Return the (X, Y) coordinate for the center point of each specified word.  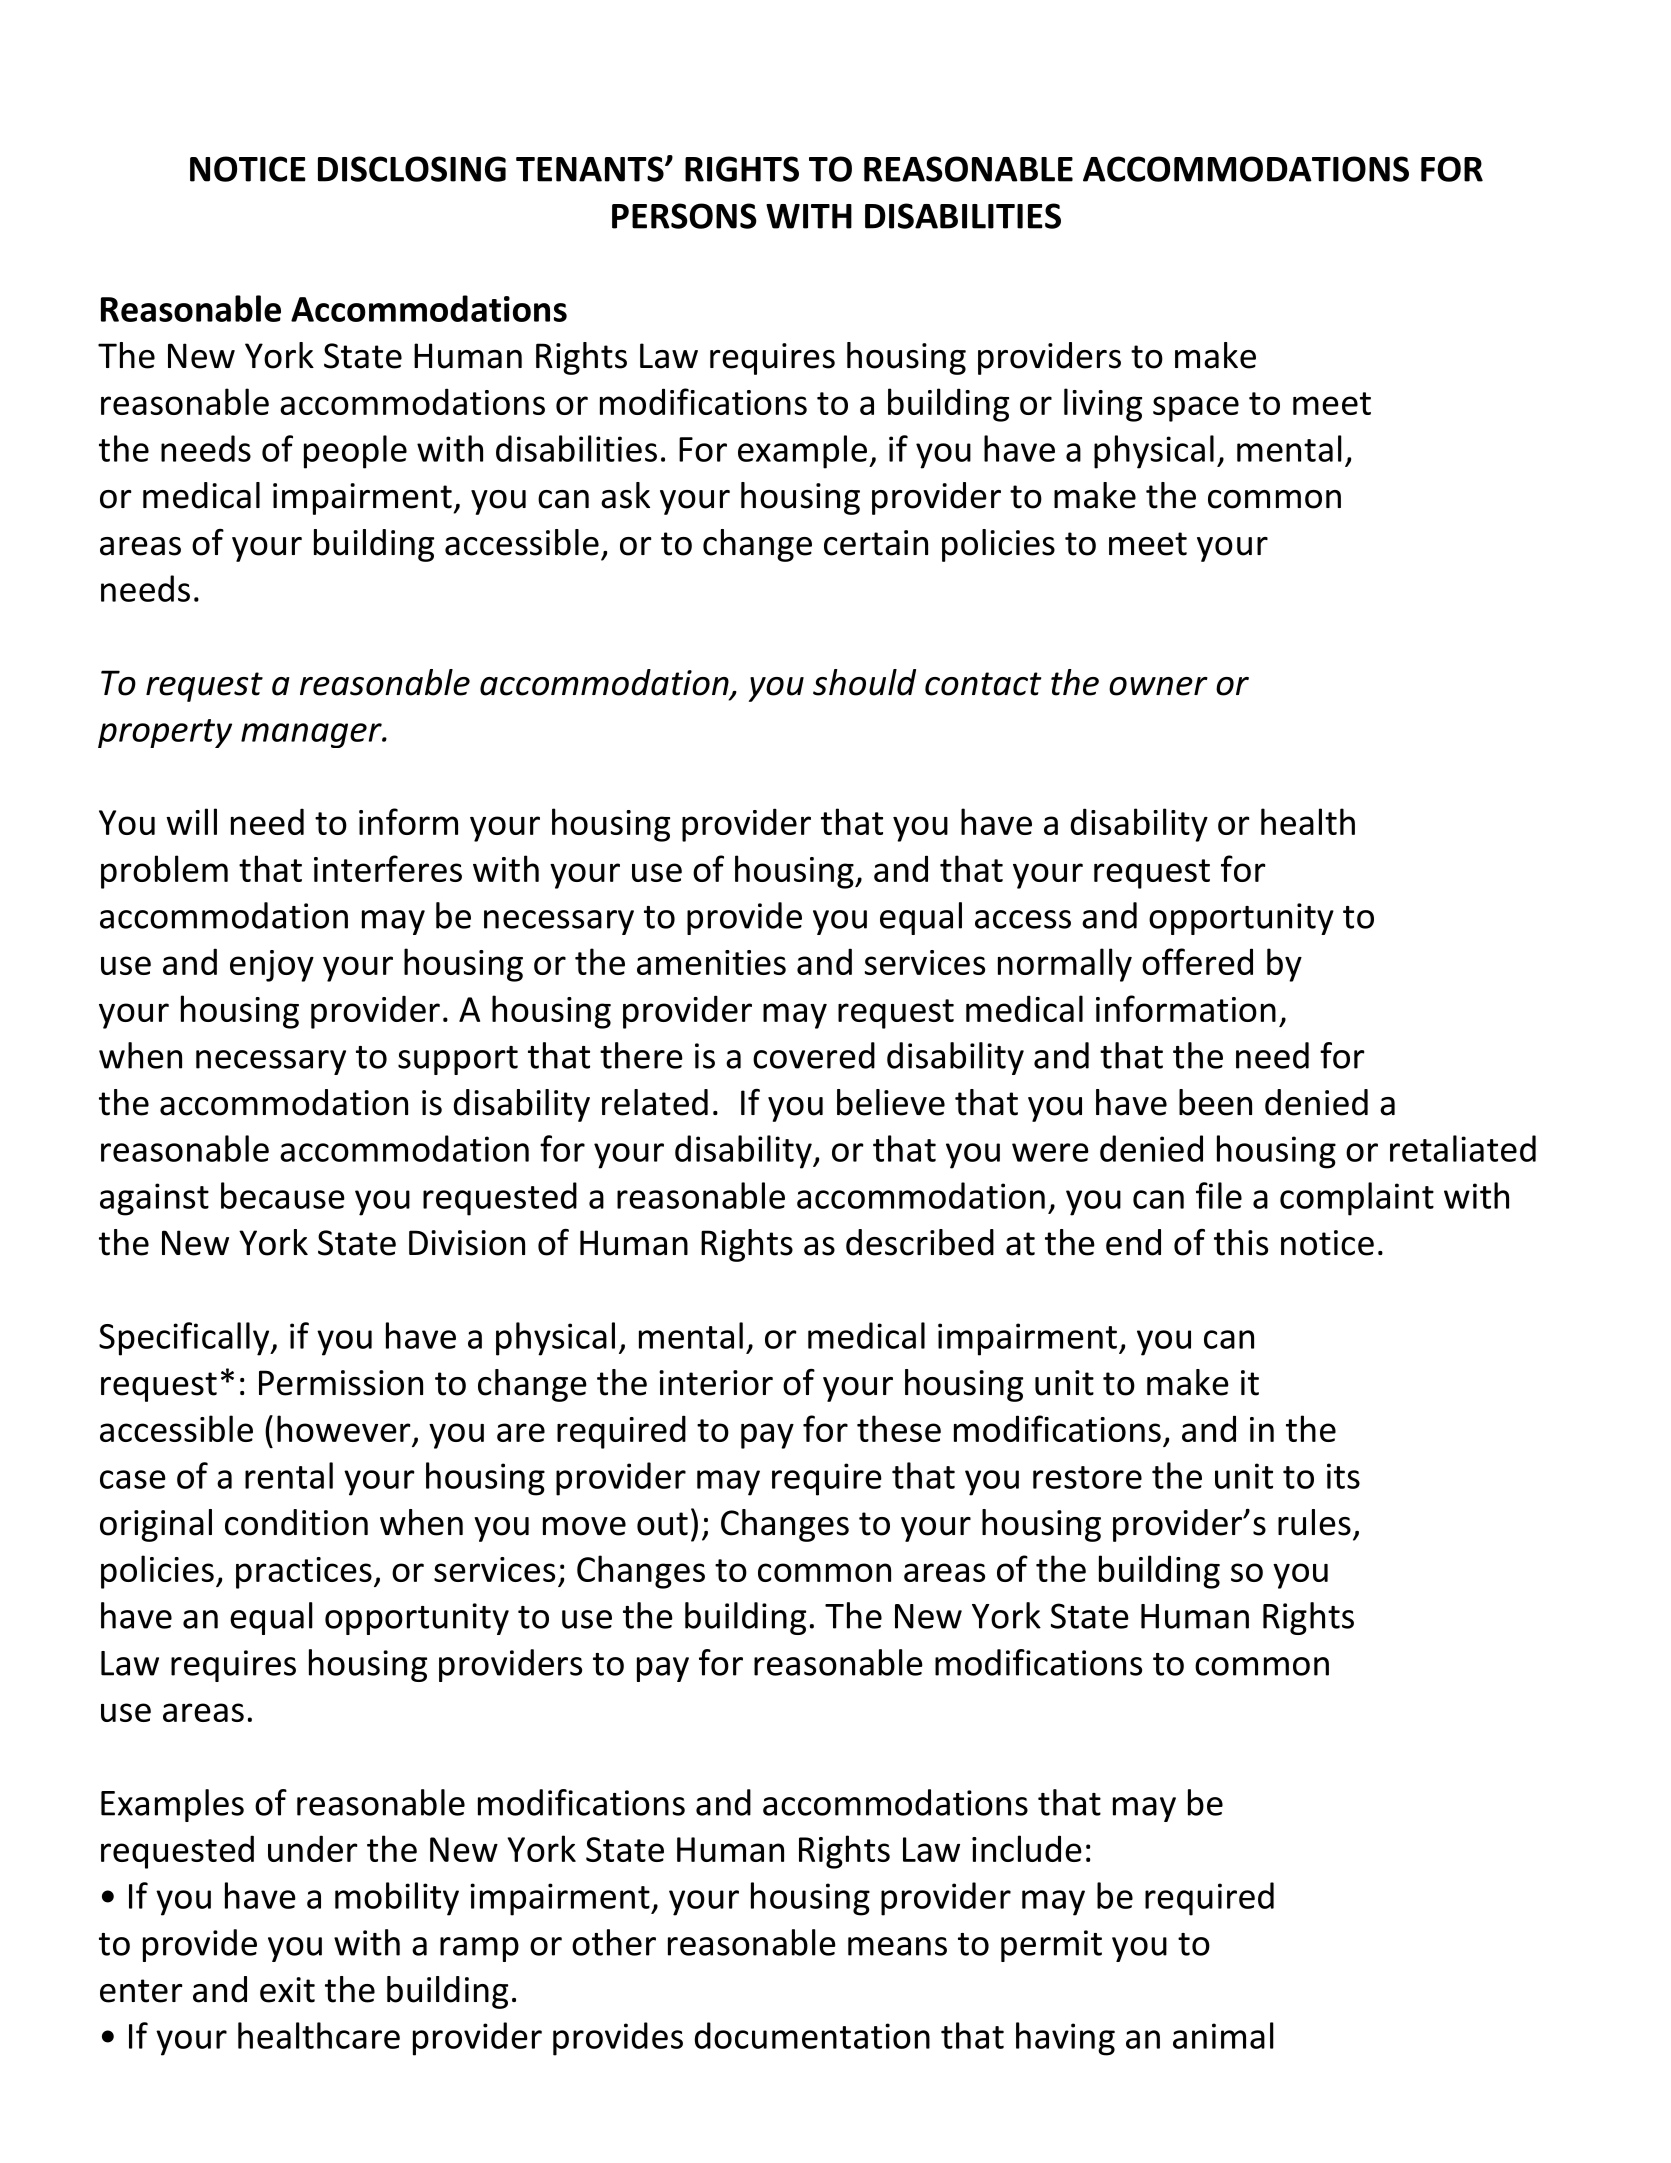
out (662, 1524)
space (1196, 409)
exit (287, 1990)
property (165, 733)
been (1215, 1102)
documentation (812, 2035)
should (864, 682)
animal (1223, 2035)
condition (296, 1522)
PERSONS (684, 216)
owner (1158, 686)
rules (1314, 1522)
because (283, 1195)
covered (814, 1055)
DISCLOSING (412, 169)
